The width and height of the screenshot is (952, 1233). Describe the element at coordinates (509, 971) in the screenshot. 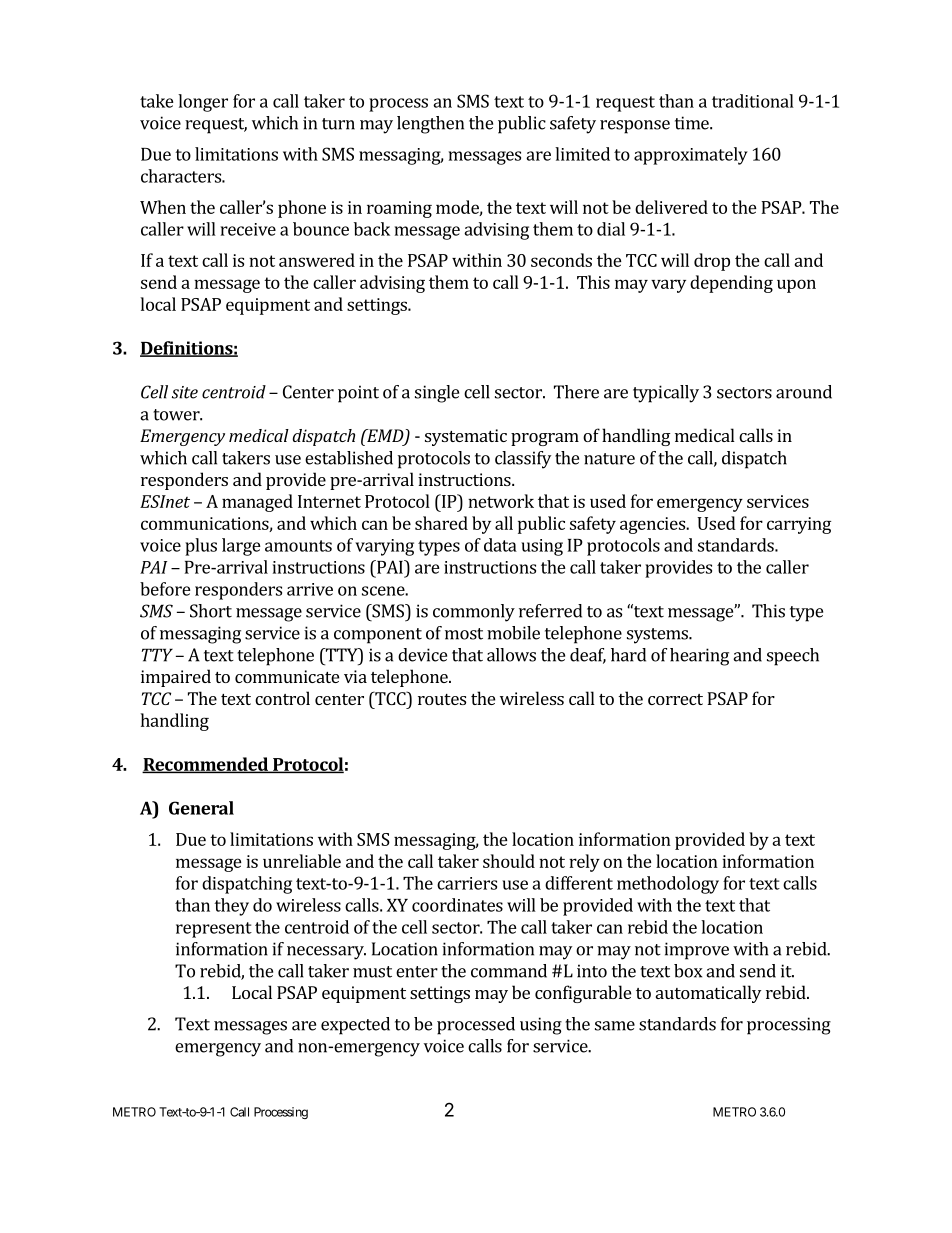

I see `command` at that location.
